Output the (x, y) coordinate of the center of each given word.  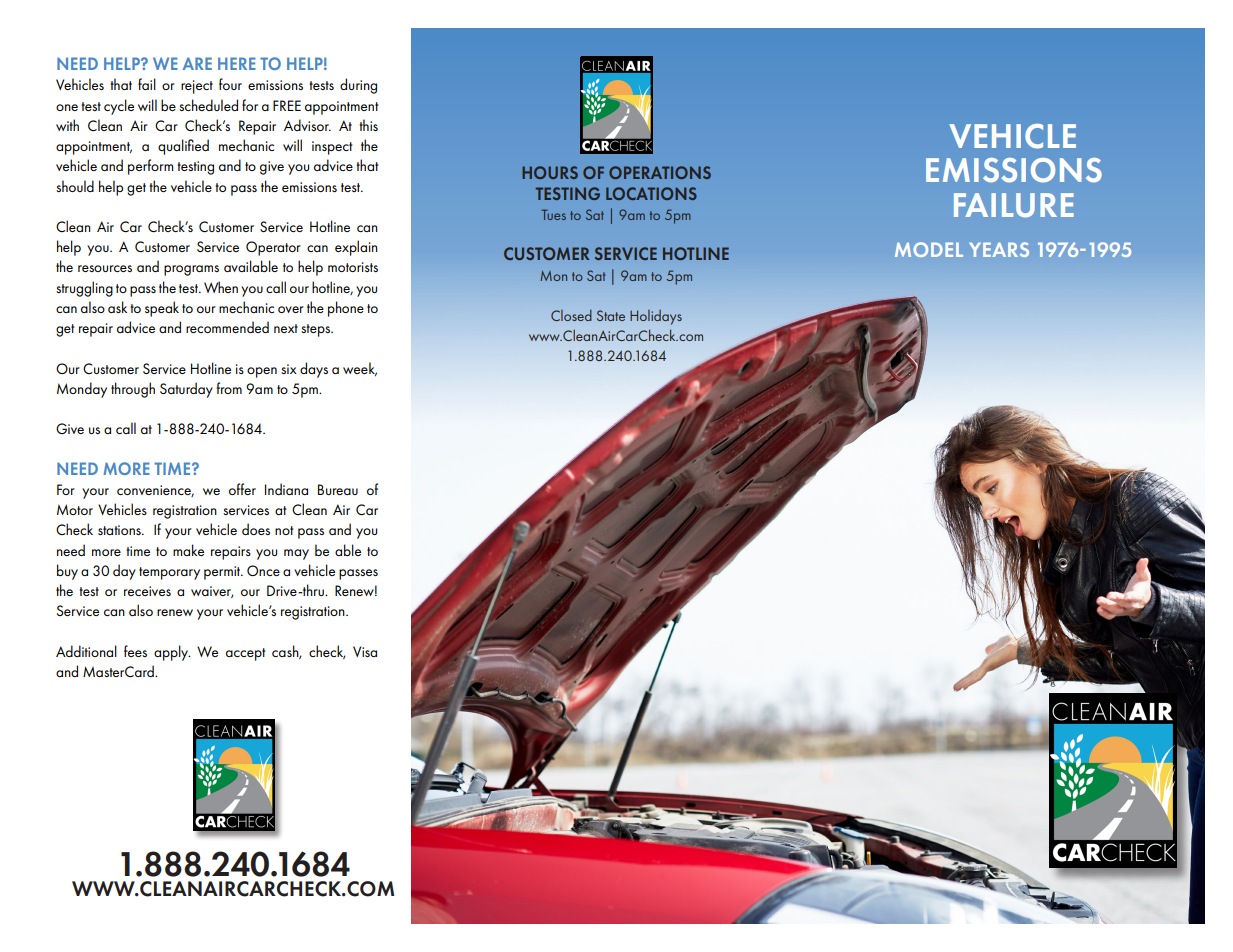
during (358, 86)
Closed (571, 315)
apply (172, 653)
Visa (365, 651)
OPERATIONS (660, 172)
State (611, 315)
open (262, 372)
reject (197, 87)
